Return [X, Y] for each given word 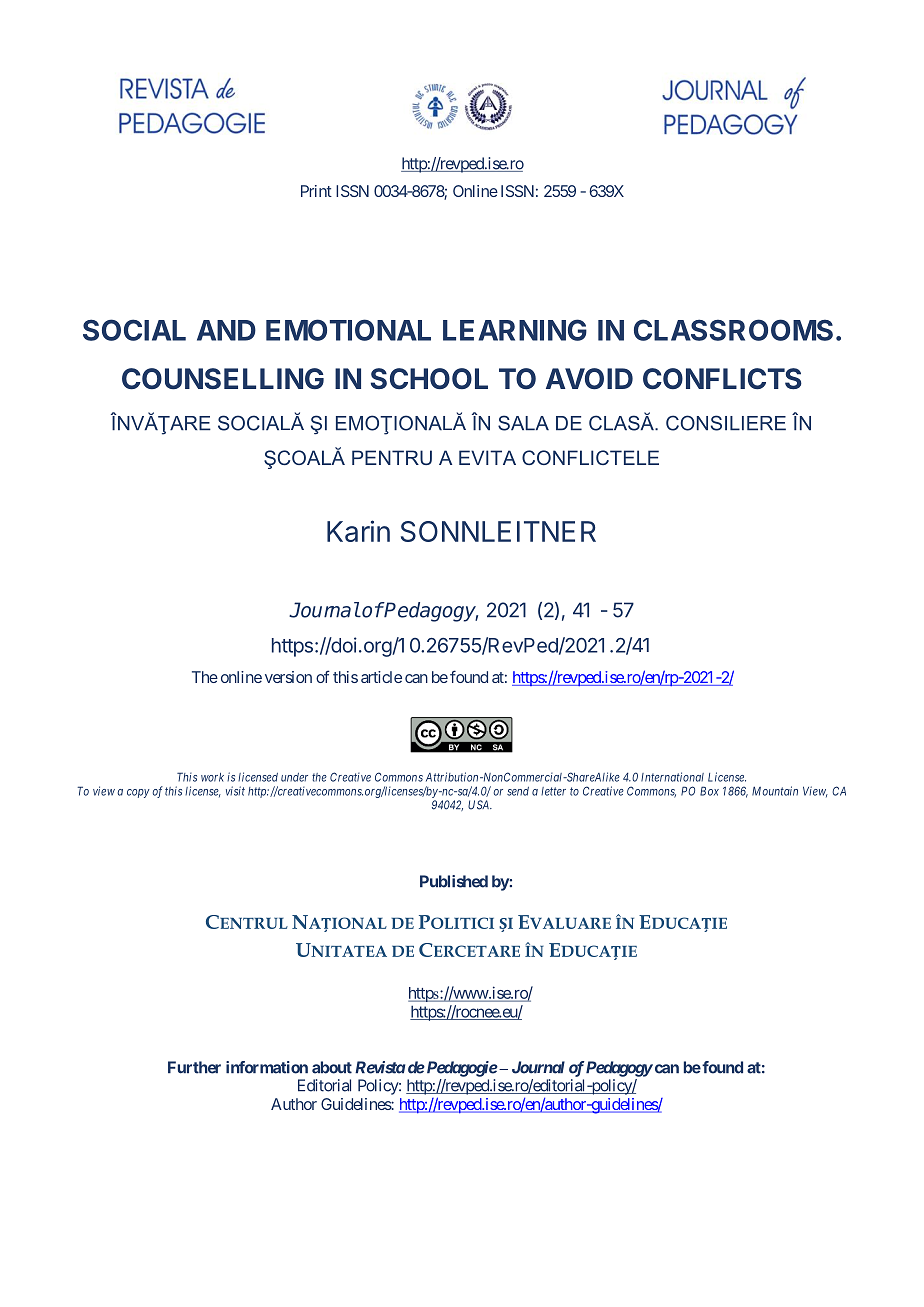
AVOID [589, 379]
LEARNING [515, 330]
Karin [358, 531]
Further [194, 1067]
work [212, 777]
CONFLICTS [722, 379]
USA [480, 805]
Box [709, 791]
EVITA [487, 457]
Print [316, 191]
